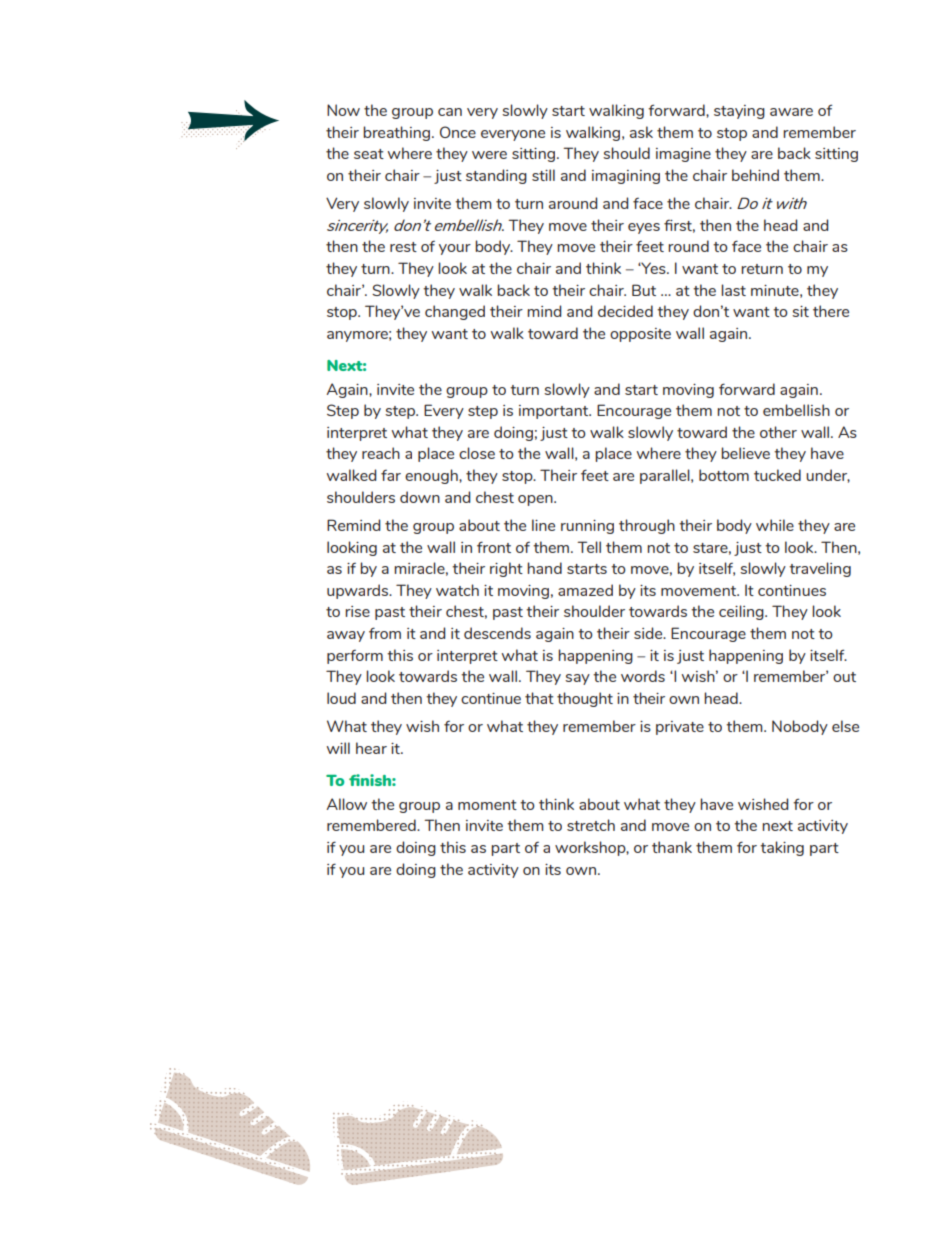 This screenshot has height=1247, width=952. What do you see at coordinates (347, 804) in the screenshot?
I see `Allow` at bounding box center [347, 804].
